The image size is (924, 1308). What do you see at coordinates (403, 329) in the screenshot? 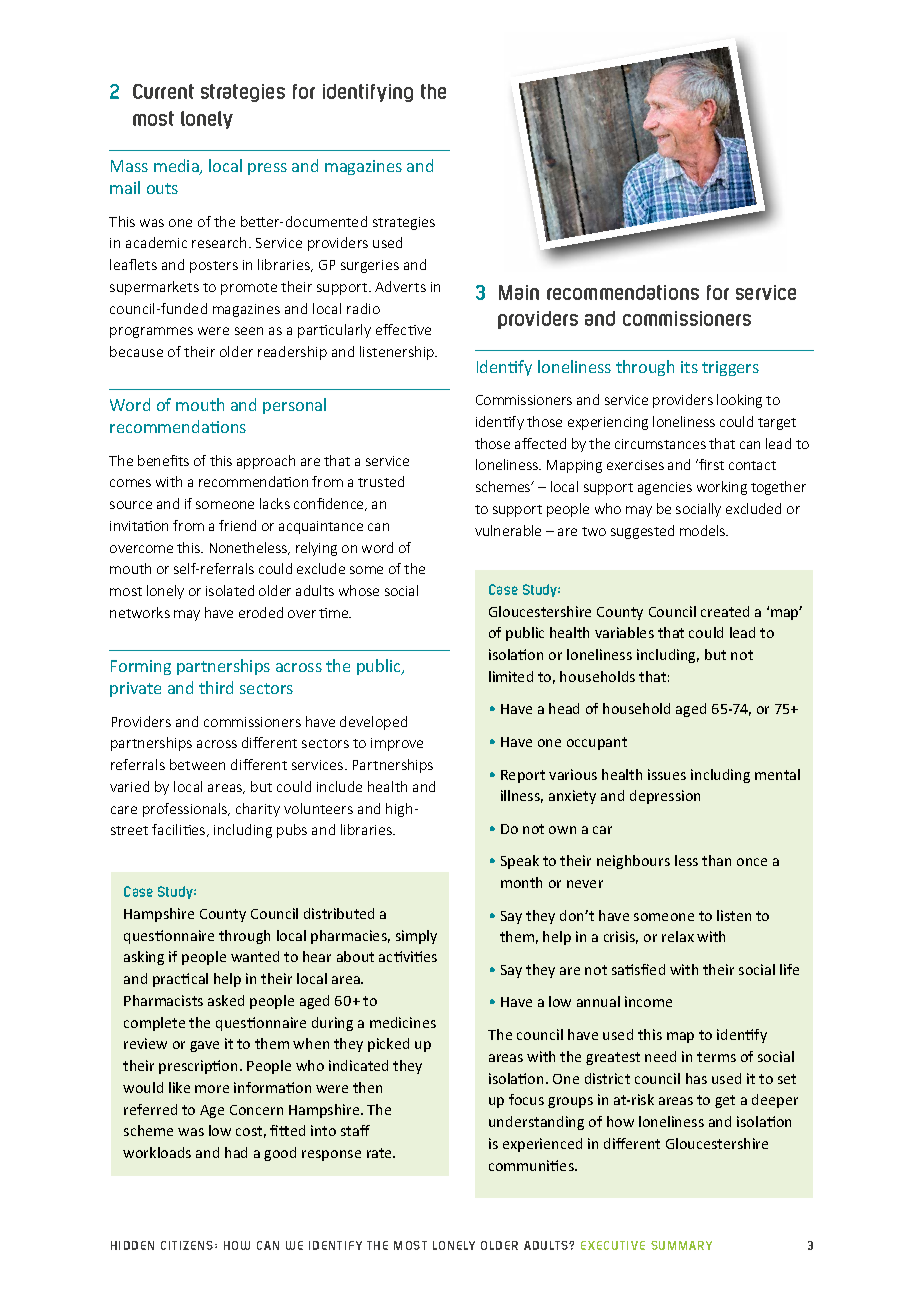
I see `effective` at bounding box center [403, 329].
